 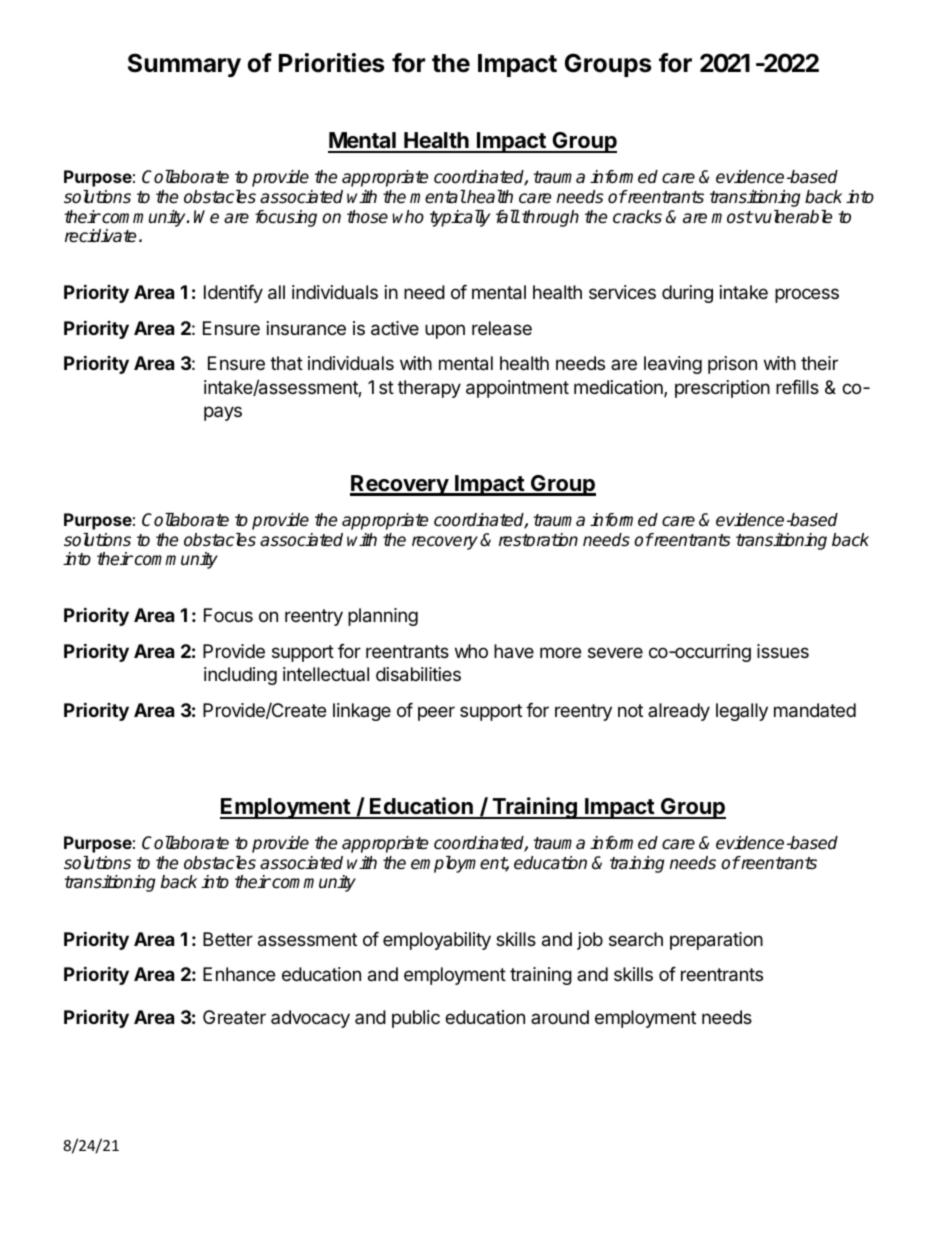 I want to click on legally, so click(x=742, y=712).
